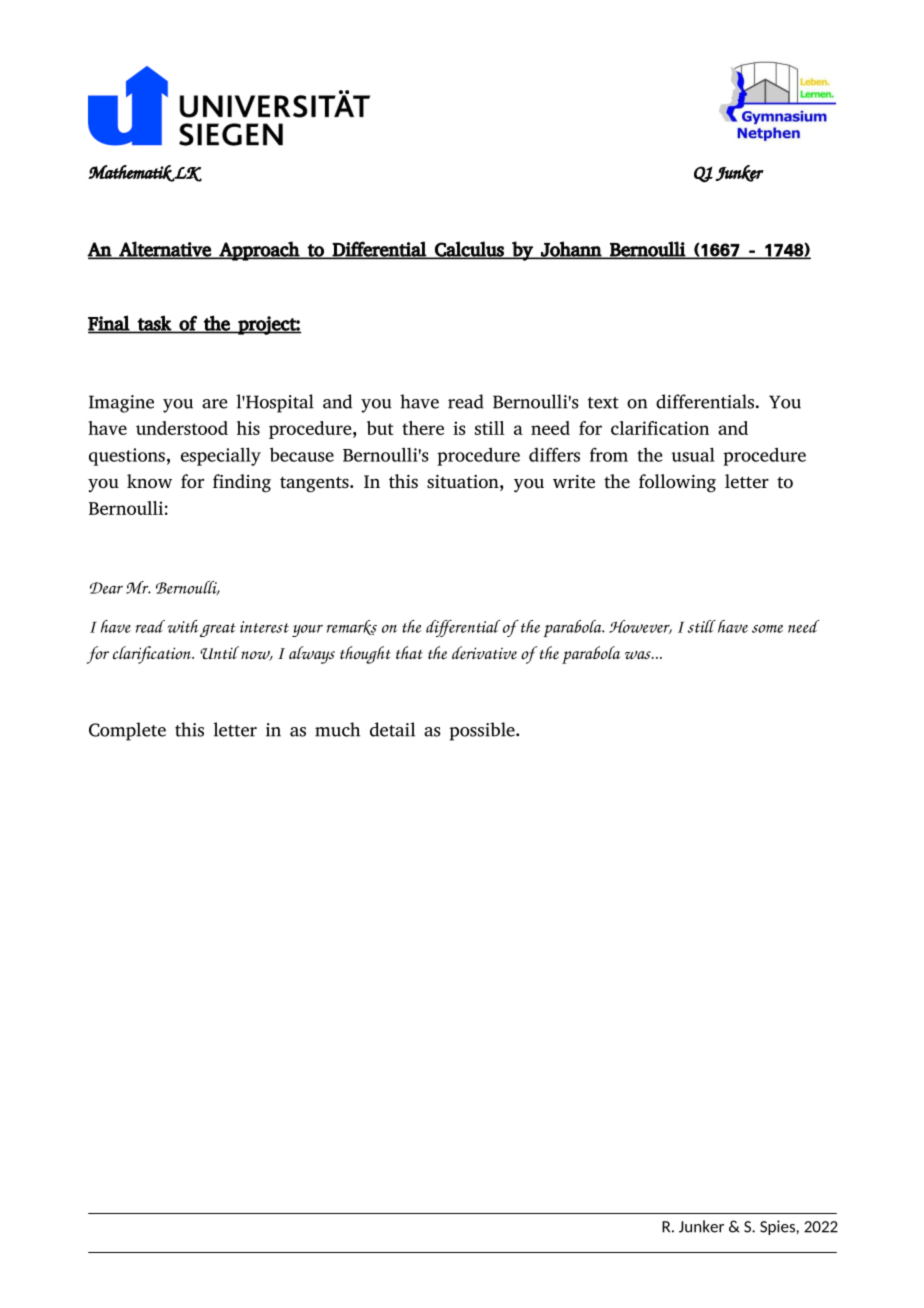 Image resolution: width=924 pixels, height=1308 pixels. Describe the element at coordinates (392, 729) in the screenshot. I see `detail` at that location.
